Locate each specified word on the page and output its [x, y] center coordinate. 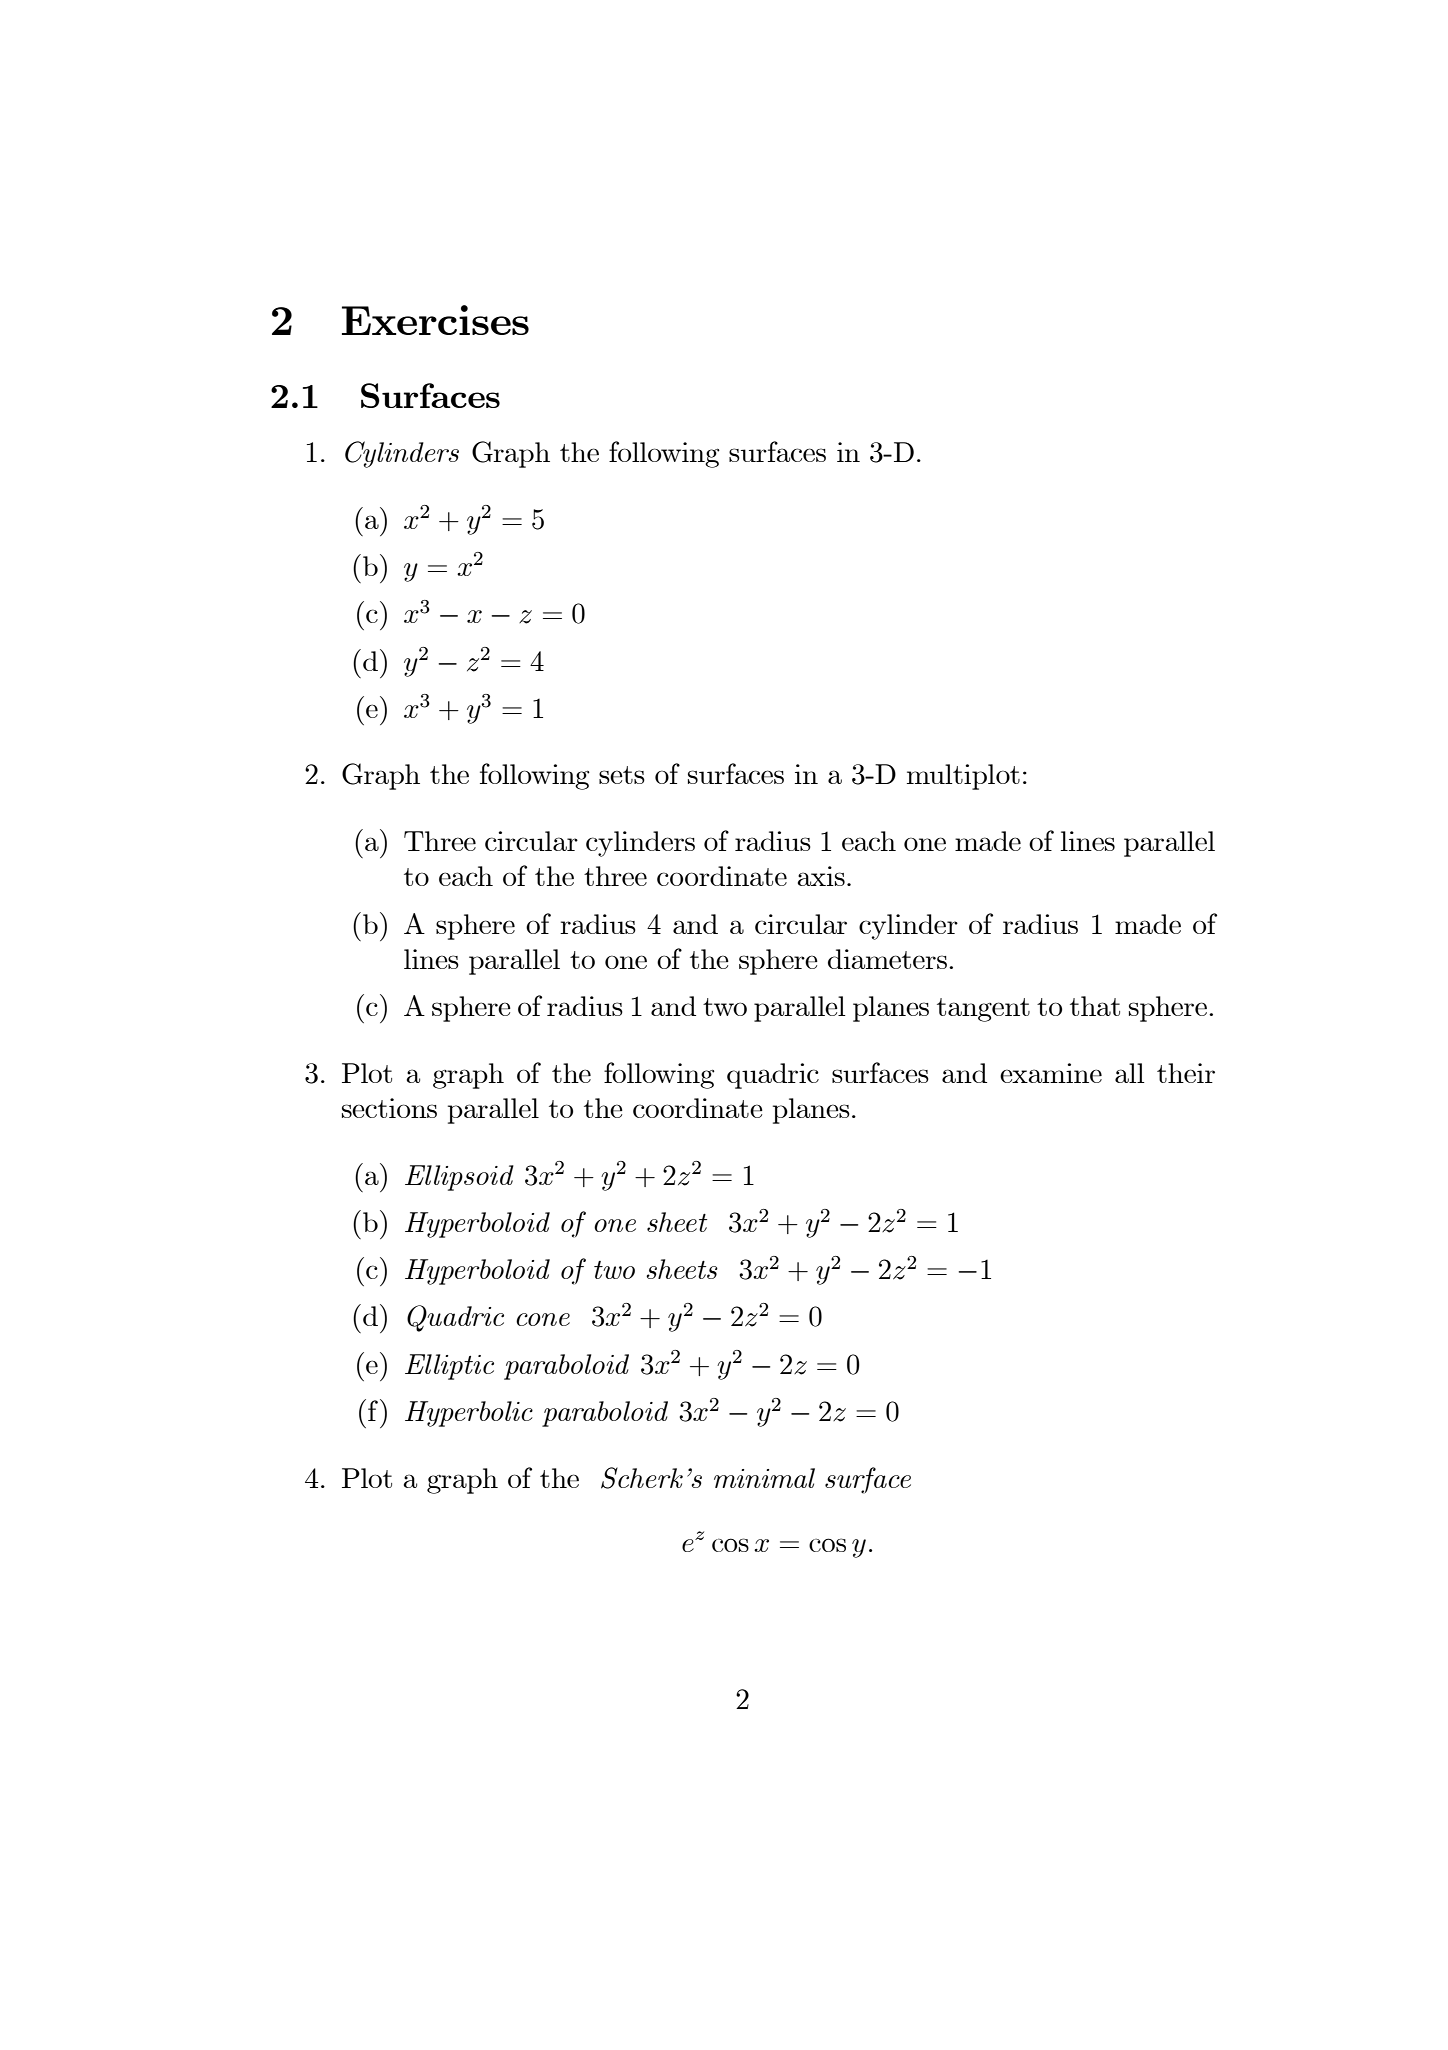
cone [543, 1319]
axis [821, 876]
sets [622, 775]
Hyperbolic [469, 1414]
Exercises [435, 320]
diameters [887, 959]
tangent [983, 1010]
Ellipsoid [459, 1178]
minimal [764, 1478]
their [1186, 1073]
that [1095, 1006]
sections [389, 1108]
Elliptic [449, 1367]
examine [1051, 1073]
